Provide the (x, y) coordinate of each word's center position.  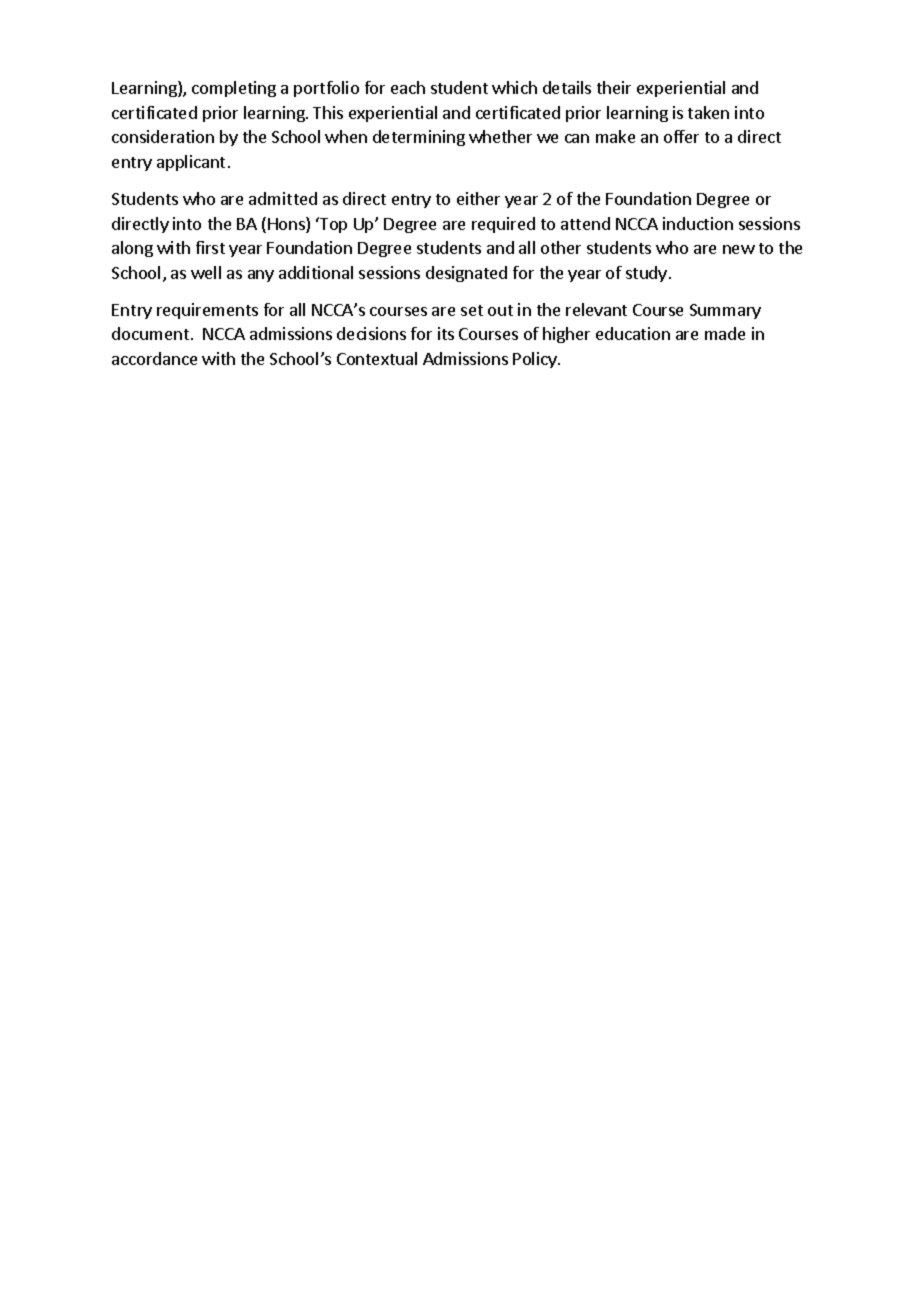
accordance (154, 358)
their (614, 87)
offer (681, 136)
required (503, 225)
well (206, 272)
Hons (287, 225)
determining (419, 138)
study (646, 274)
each (408, 87)
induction (698, 223)
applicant (191, 163)
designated (466, 274)
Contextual (377, 358)
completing (234, 89)
